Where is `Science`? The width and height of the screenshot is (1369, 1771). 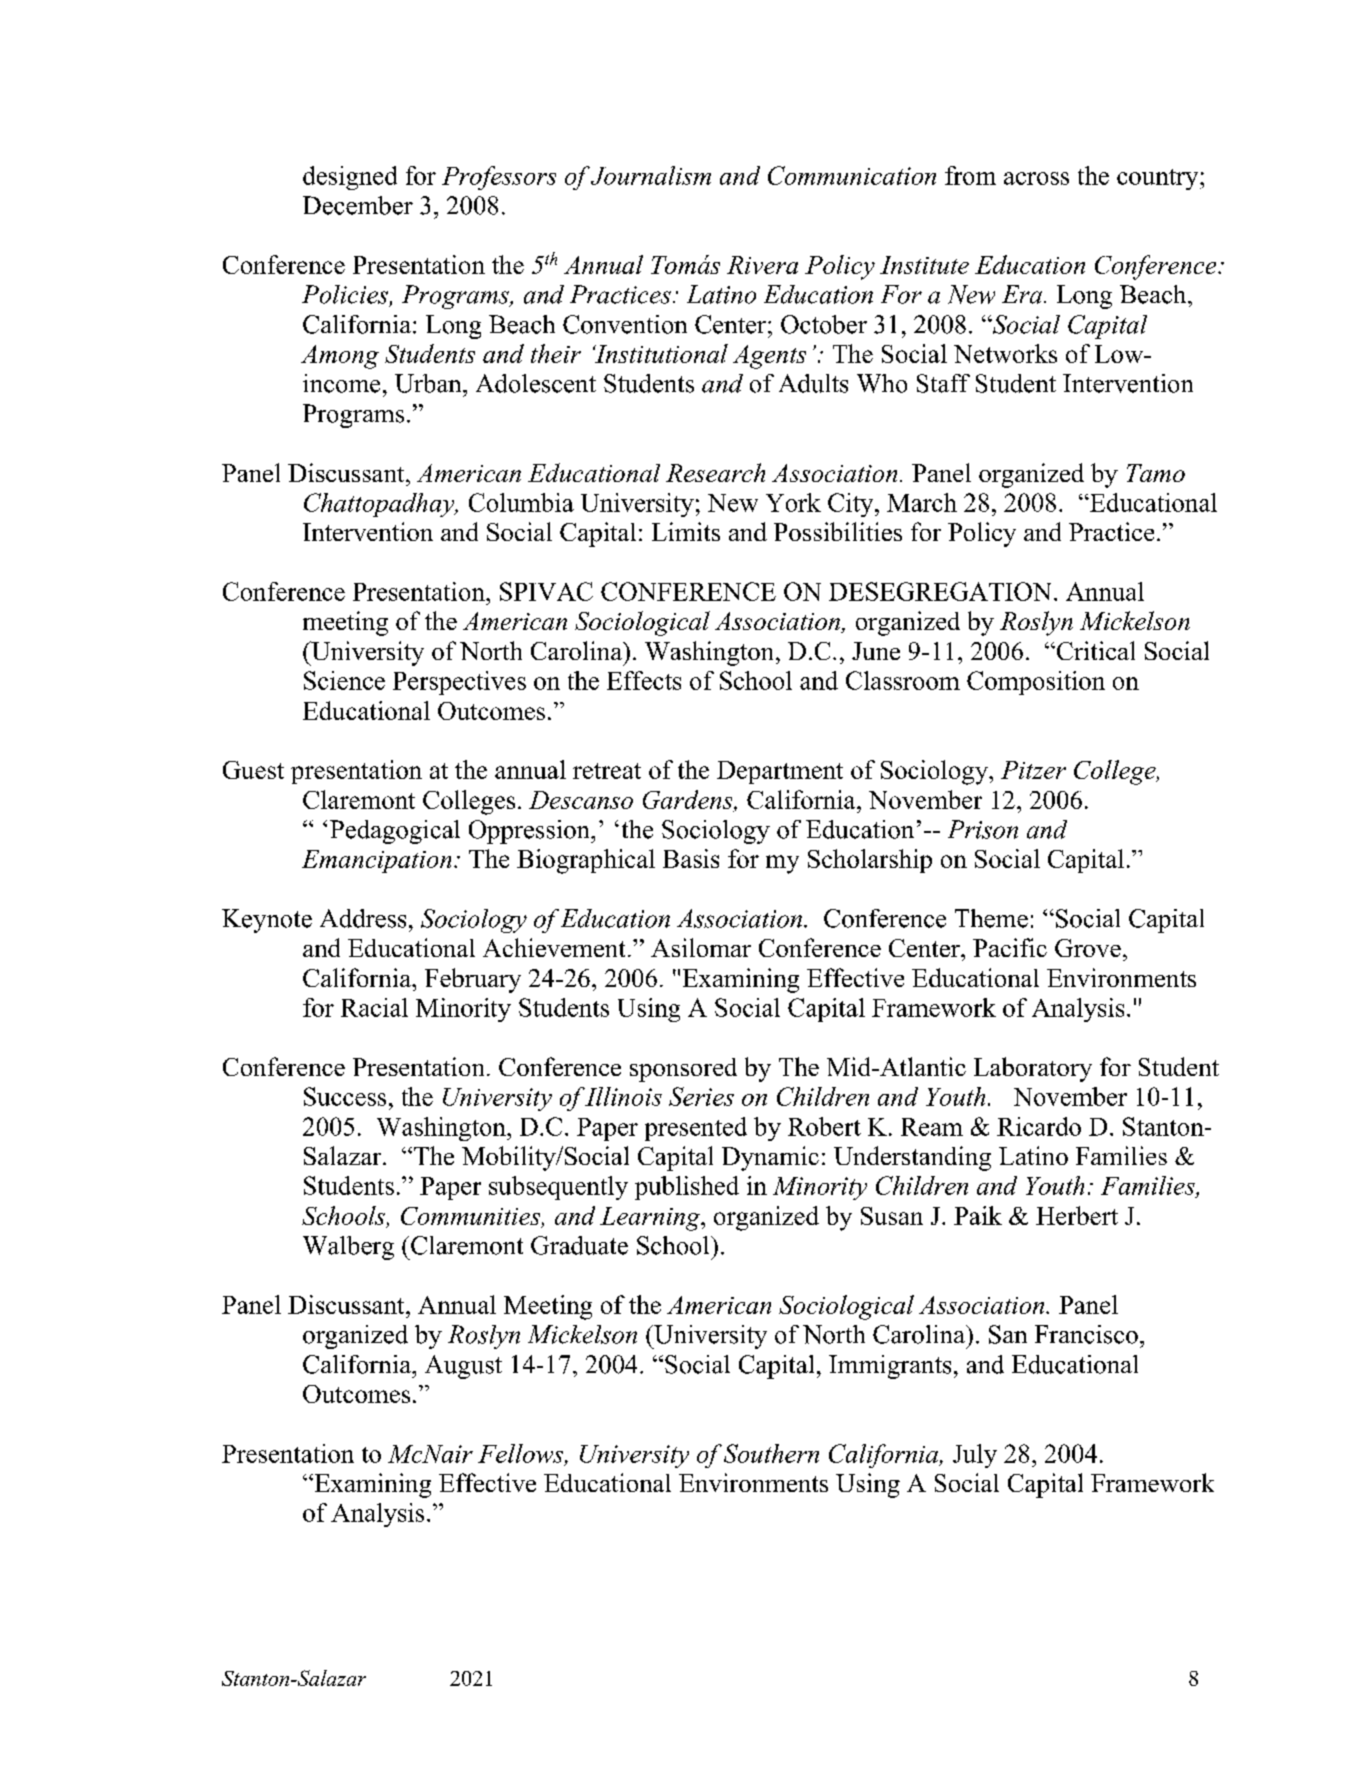
Science is located at coordinates (344, 680).
